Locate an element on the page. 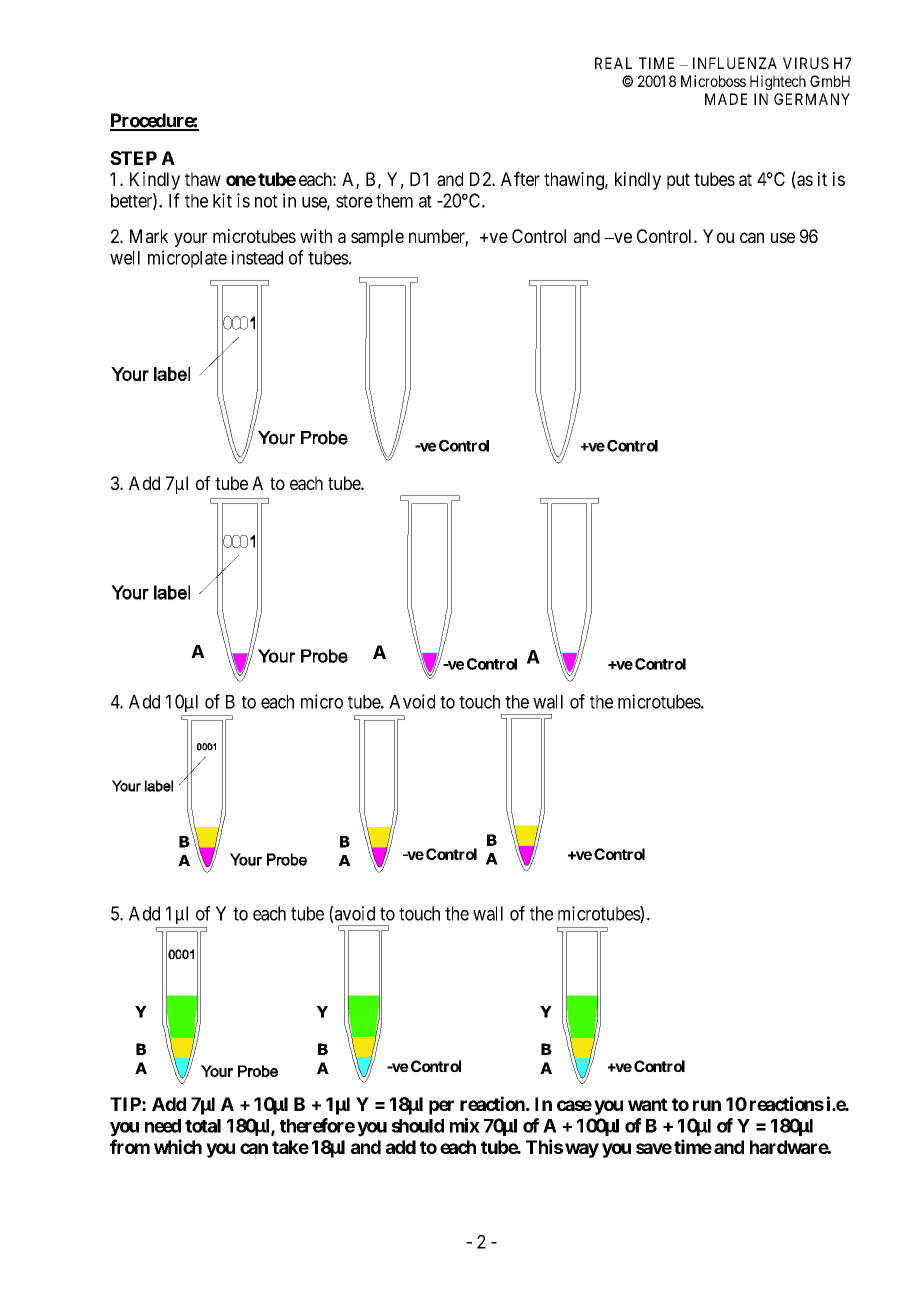 This image has height=1308, width=924. After is located at coordinates (520, 178).
